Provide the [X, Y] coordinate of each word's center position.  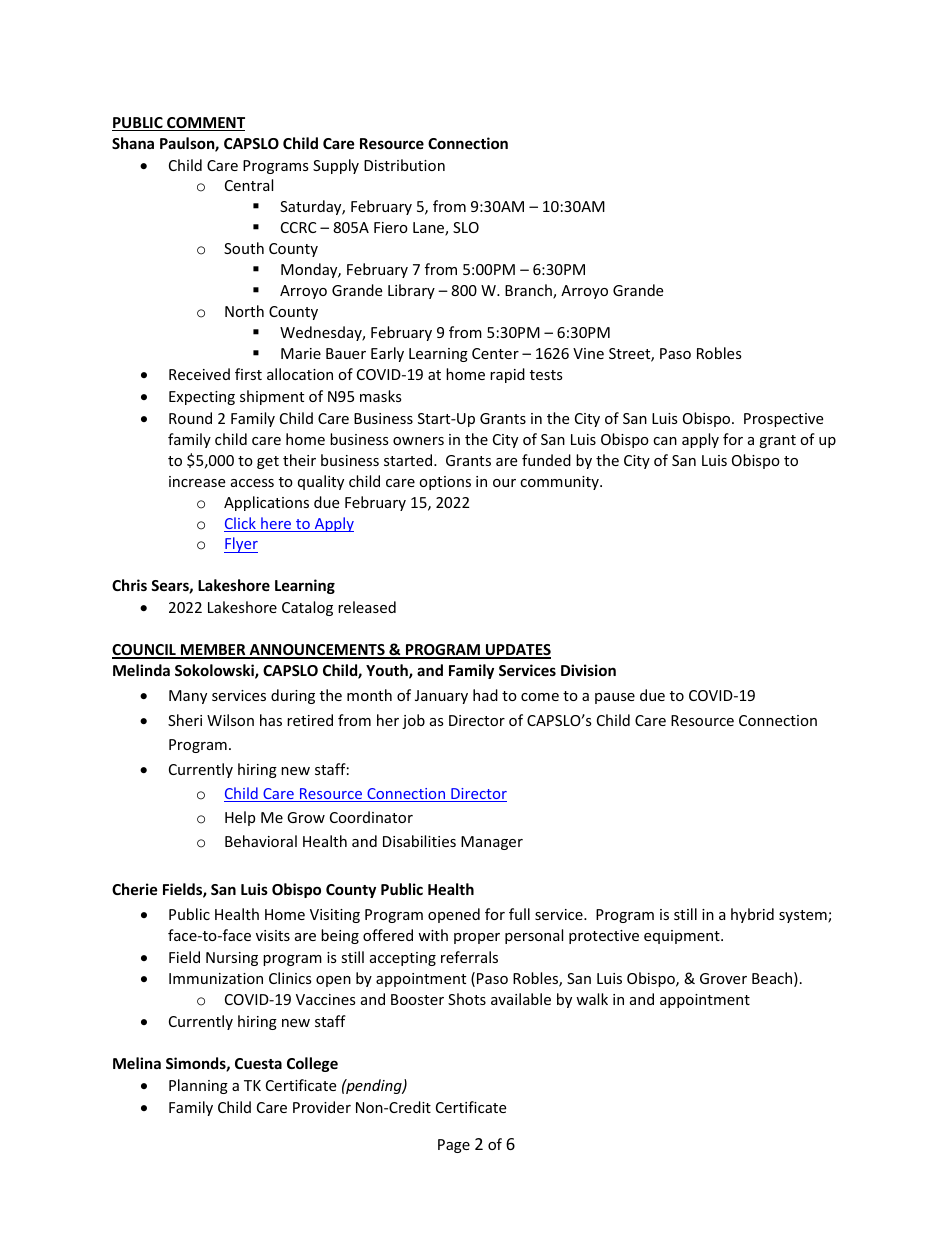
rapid [507, 375]
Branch [529, 291]
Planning [198, 1086]
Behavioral [261, 841]
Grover [723, 978]
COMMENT [205, 124]
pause [615, 698]
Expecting [202, 398]
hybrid [752, 915]
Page [454, 1146]
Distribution [404, 165]
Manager [492, 843]
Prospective [783, 420]
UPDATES [517, 651]
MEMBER [213, 651]
